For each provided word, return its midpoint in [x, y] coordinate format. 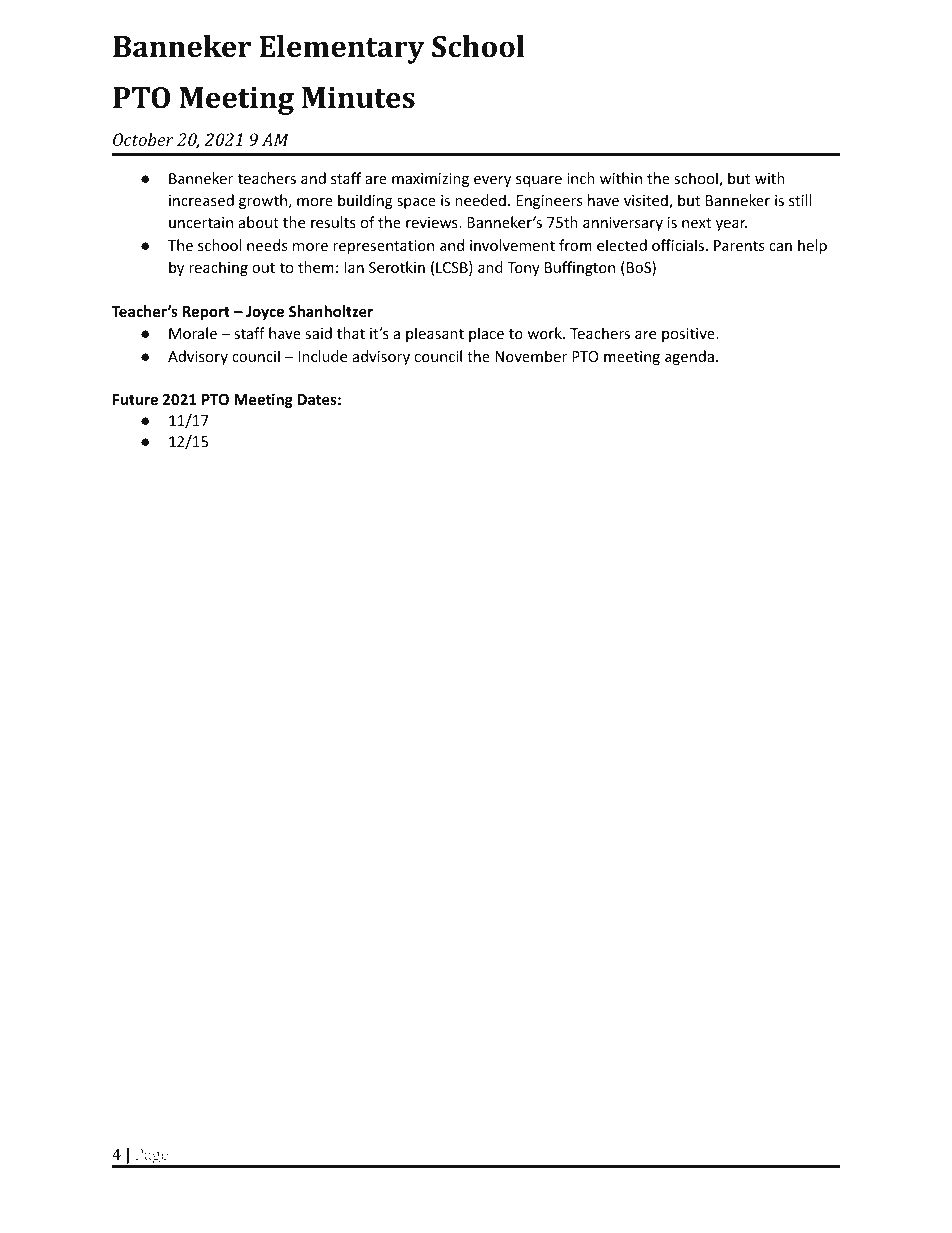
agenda [689, 357]
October [143, 139]
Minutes [358, 98]
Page [152, 1157]
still [800, 200]
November [531, 356]
